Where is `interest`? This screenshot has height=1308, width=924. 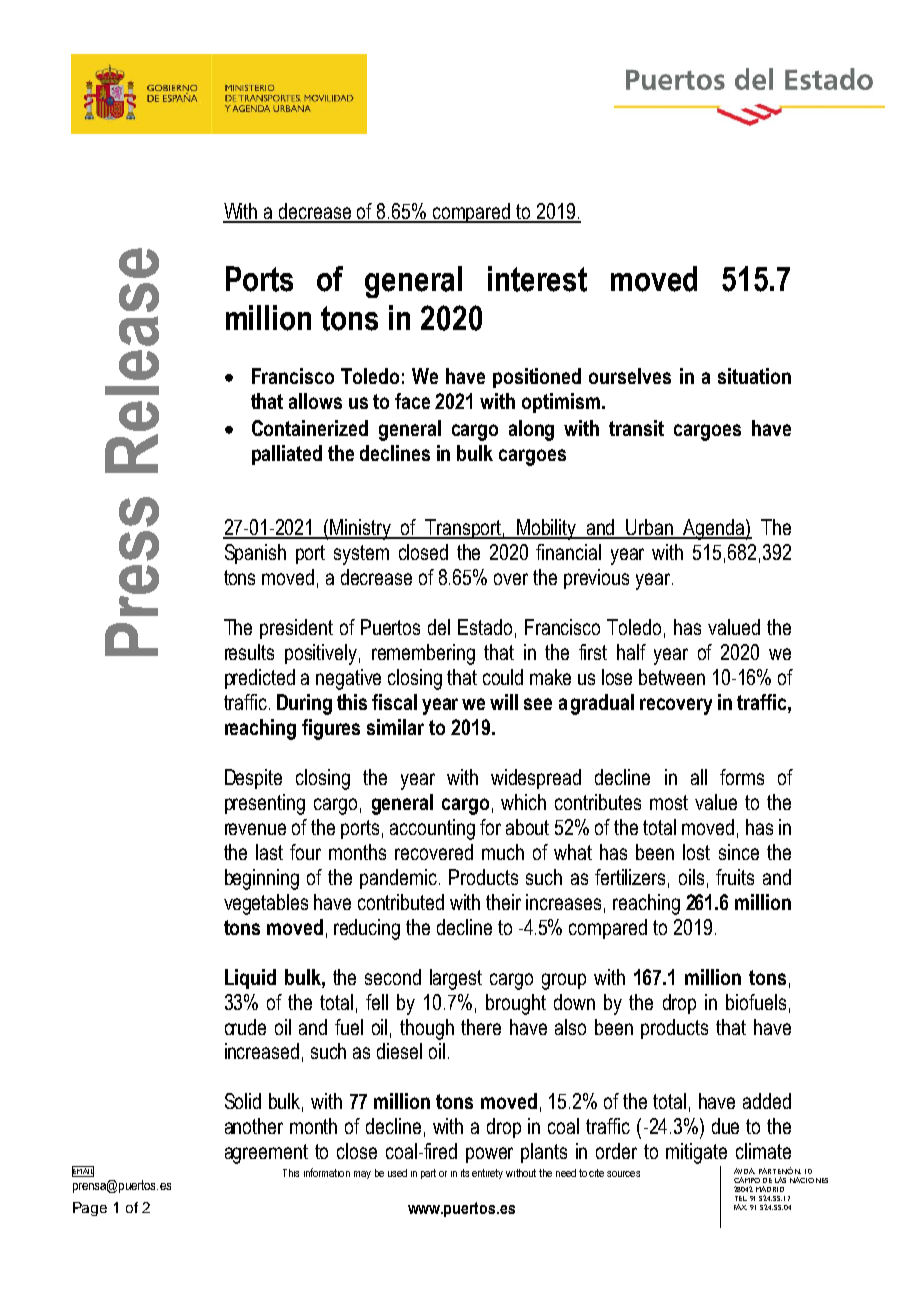
interest is located at coordinates (537, 279).
